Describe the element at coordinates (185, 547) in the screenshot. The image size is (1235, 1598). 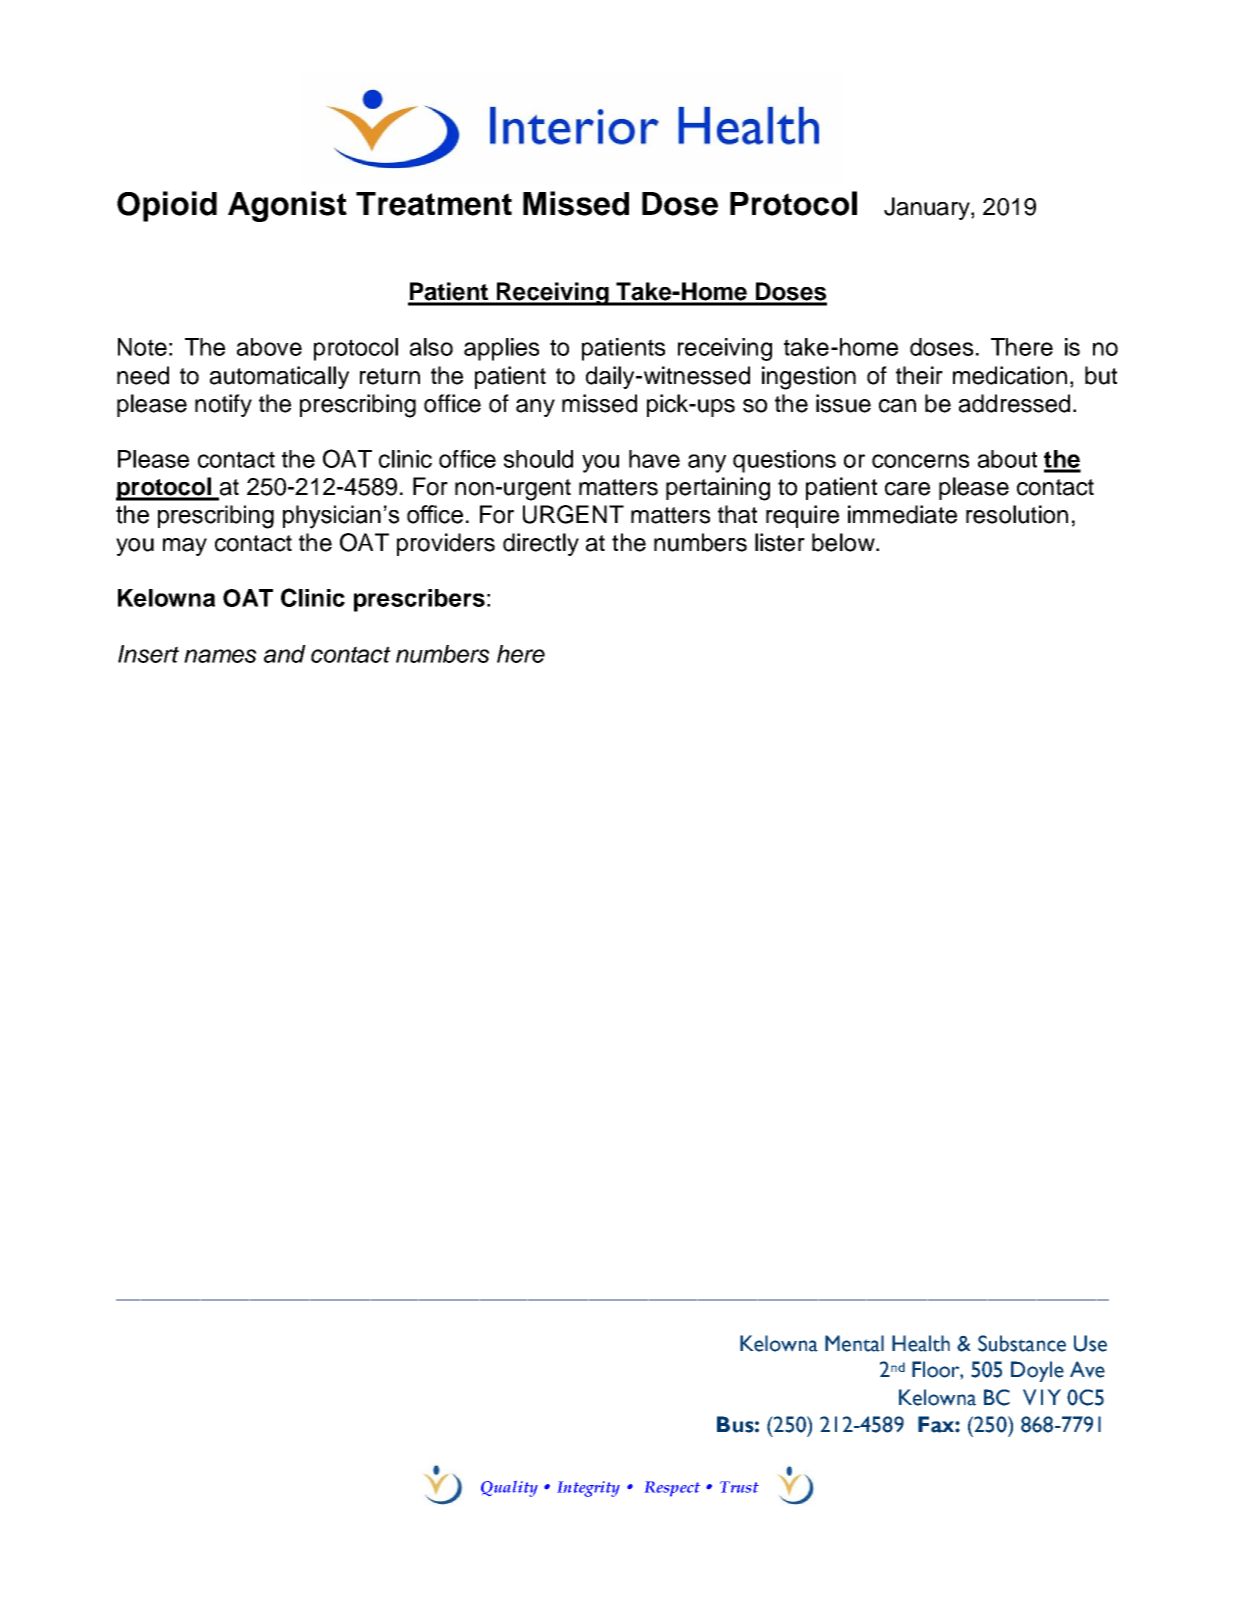
I see `may` at that location.
